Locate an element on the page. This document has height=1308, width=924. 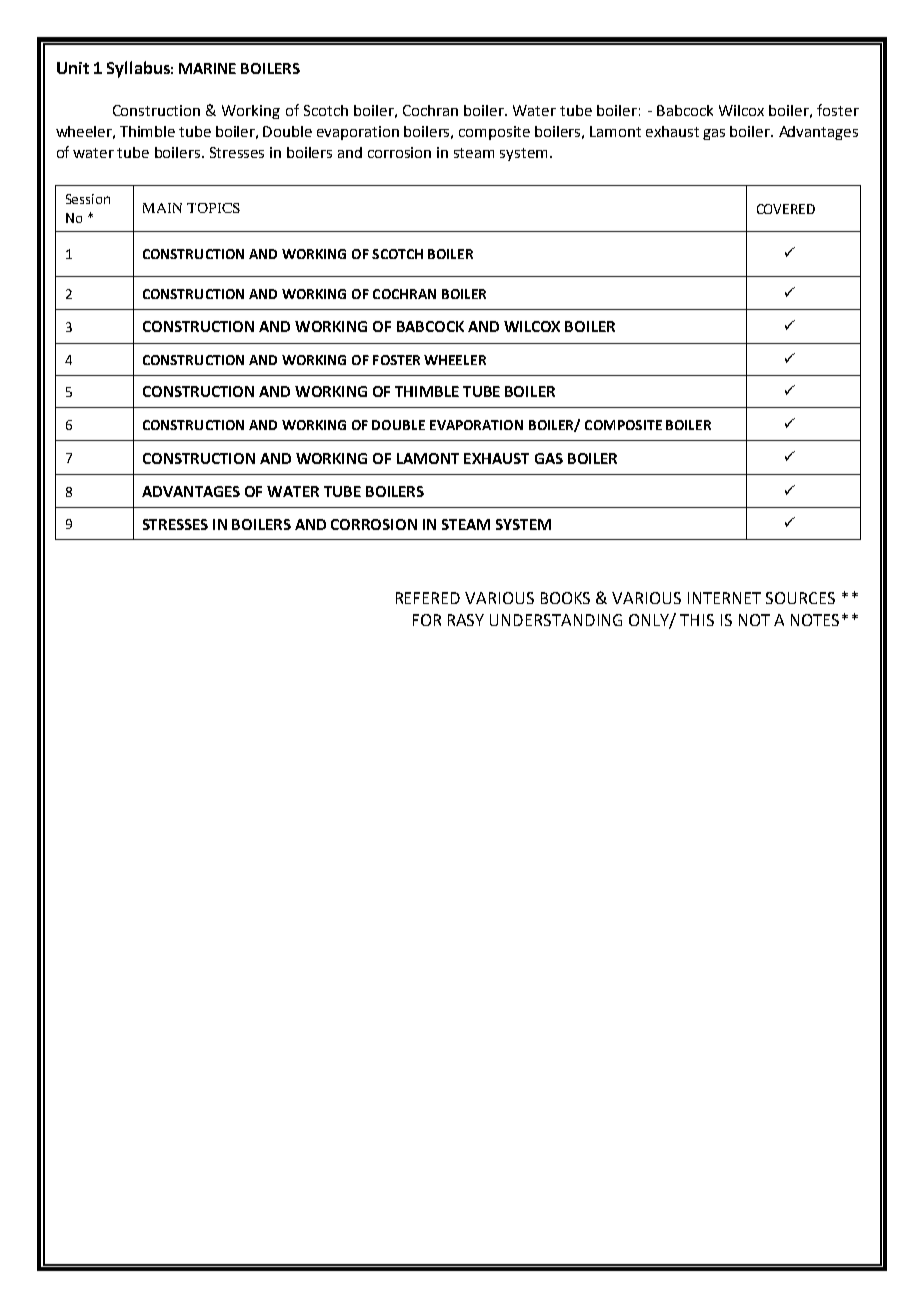
Session is located at coordinates (88, 199).
